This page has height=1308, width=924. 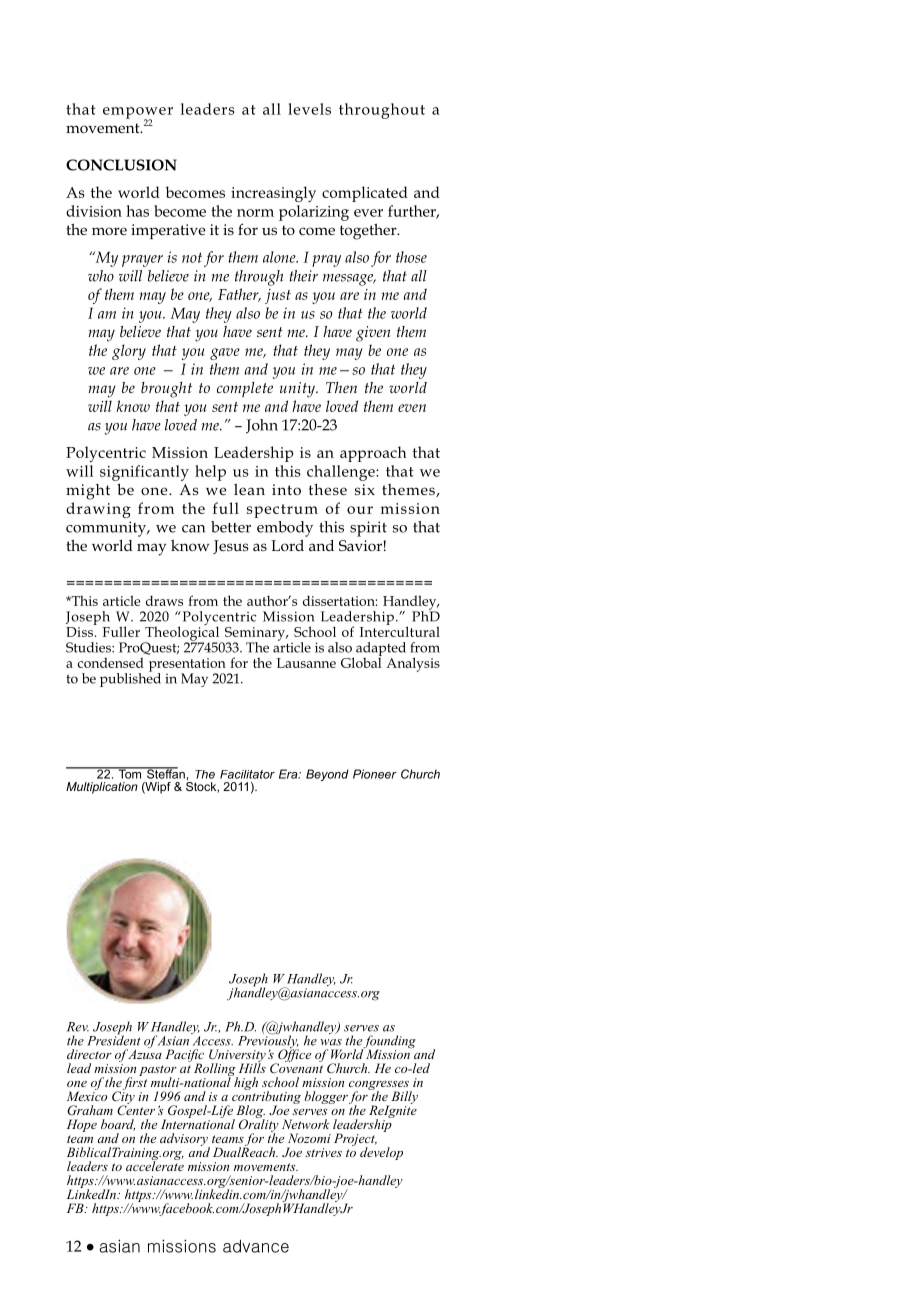 I want to click on increasingly, so click(x=273, y=194).
